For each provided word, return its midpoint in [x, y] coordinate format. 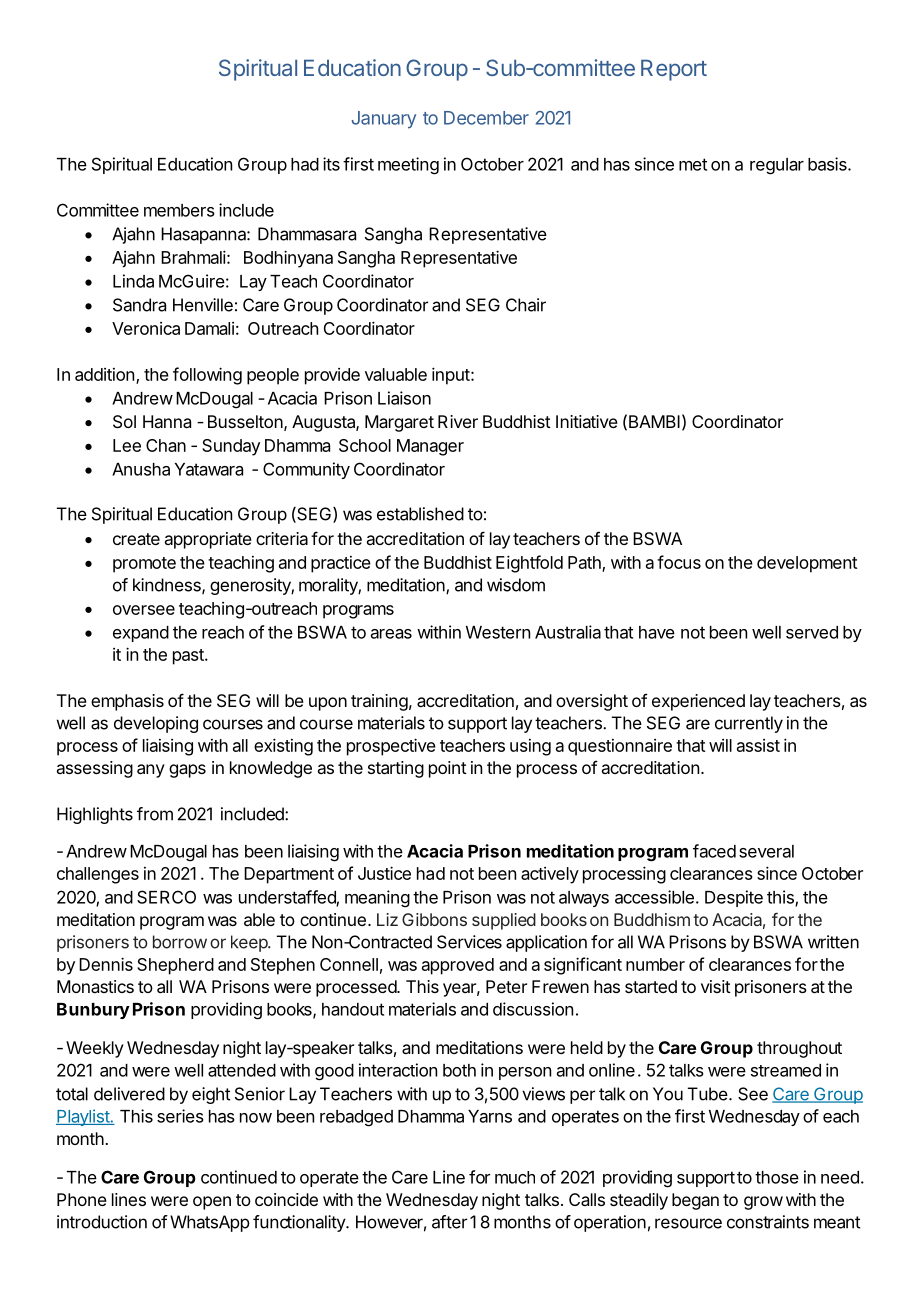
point [448, 769]
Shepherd [175, 966]
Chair [526, 305]
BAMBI [654, 421]
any [151, 771]
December [486, 118]
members [179, 210]
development [807, 564]
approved [458, 966]
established [420, 514]
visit [716, 986]
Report [674, 70]
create [136, 539]
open [212, 1203]
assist [758, 745]
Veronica [146, 328]
